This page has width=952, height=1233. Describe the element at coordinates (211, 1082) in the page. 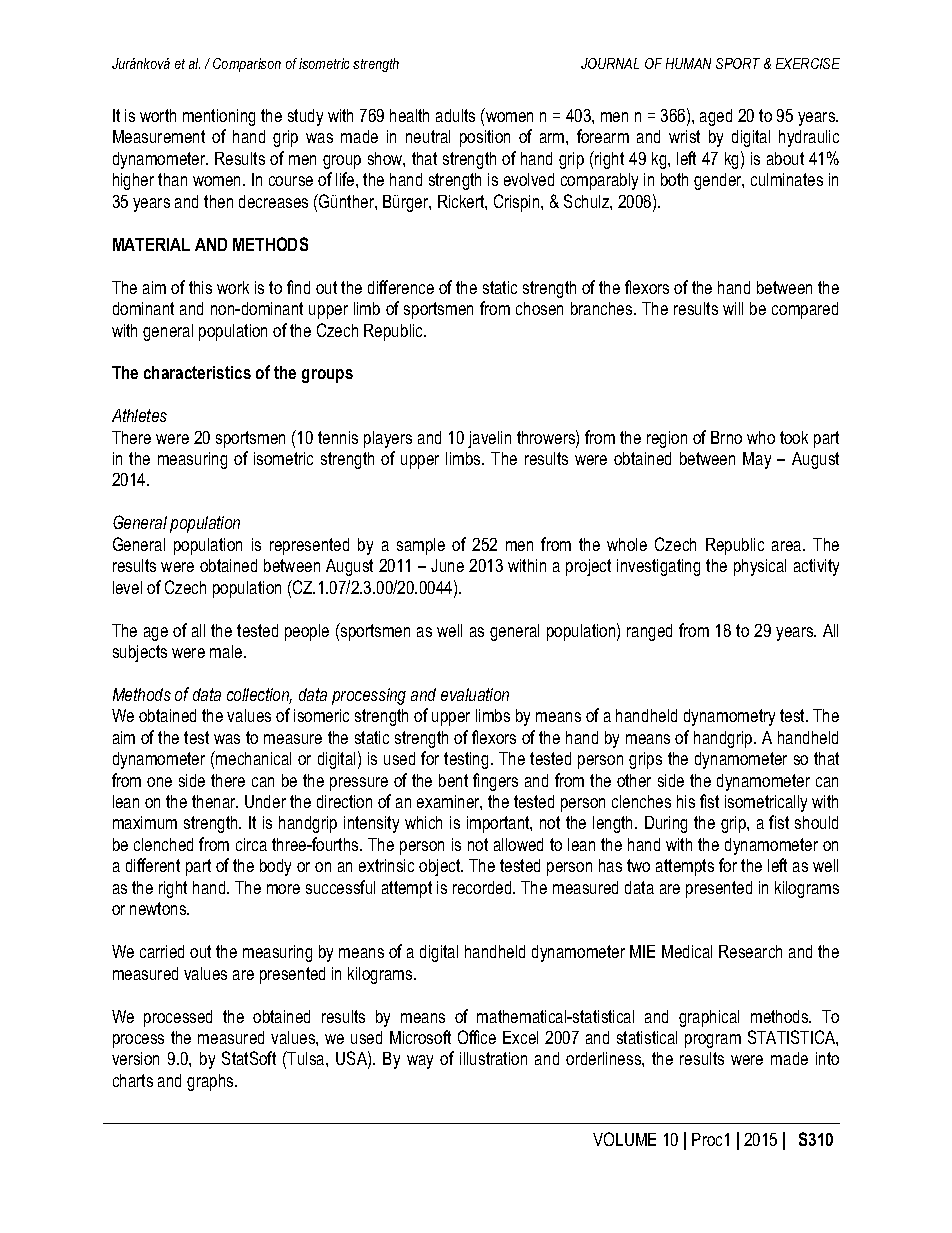

I see `graphs` at that location.
